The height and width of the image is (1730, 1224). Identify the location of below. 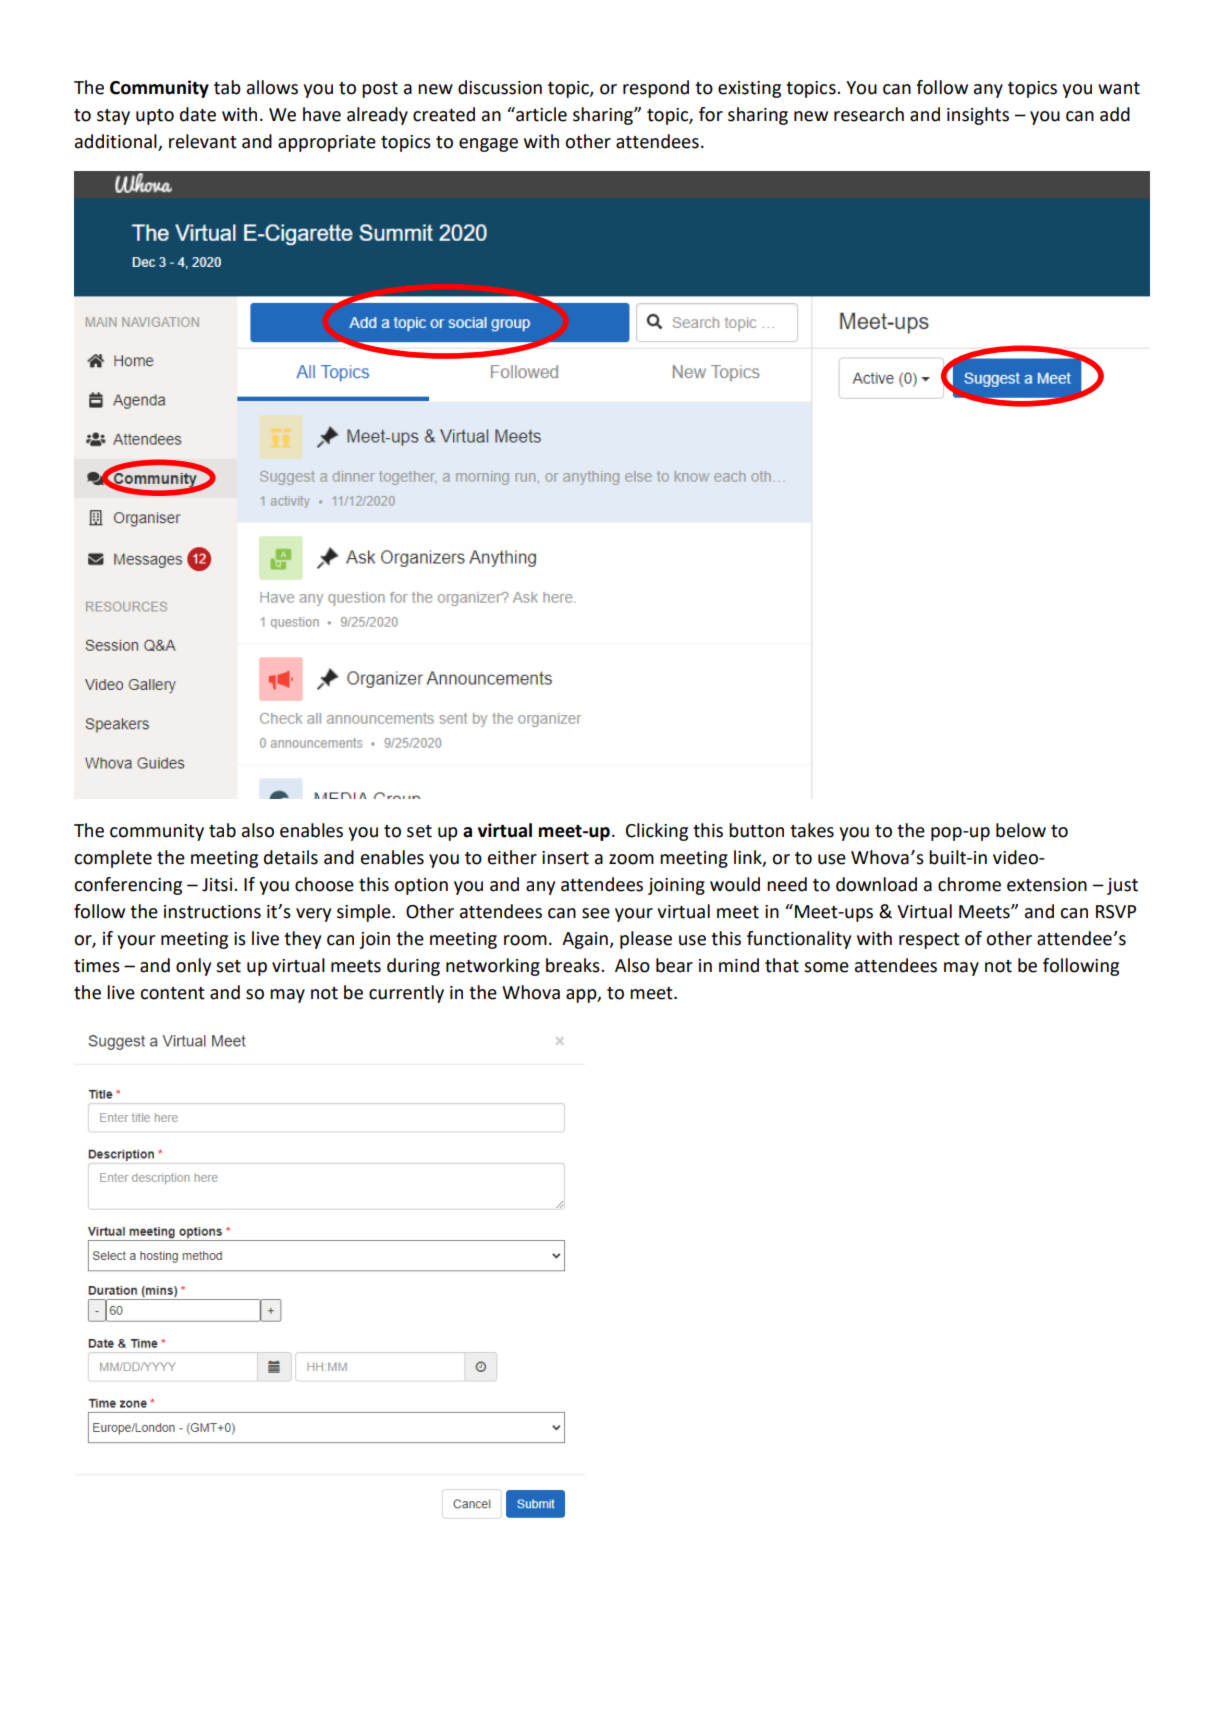
(1021, 830).
